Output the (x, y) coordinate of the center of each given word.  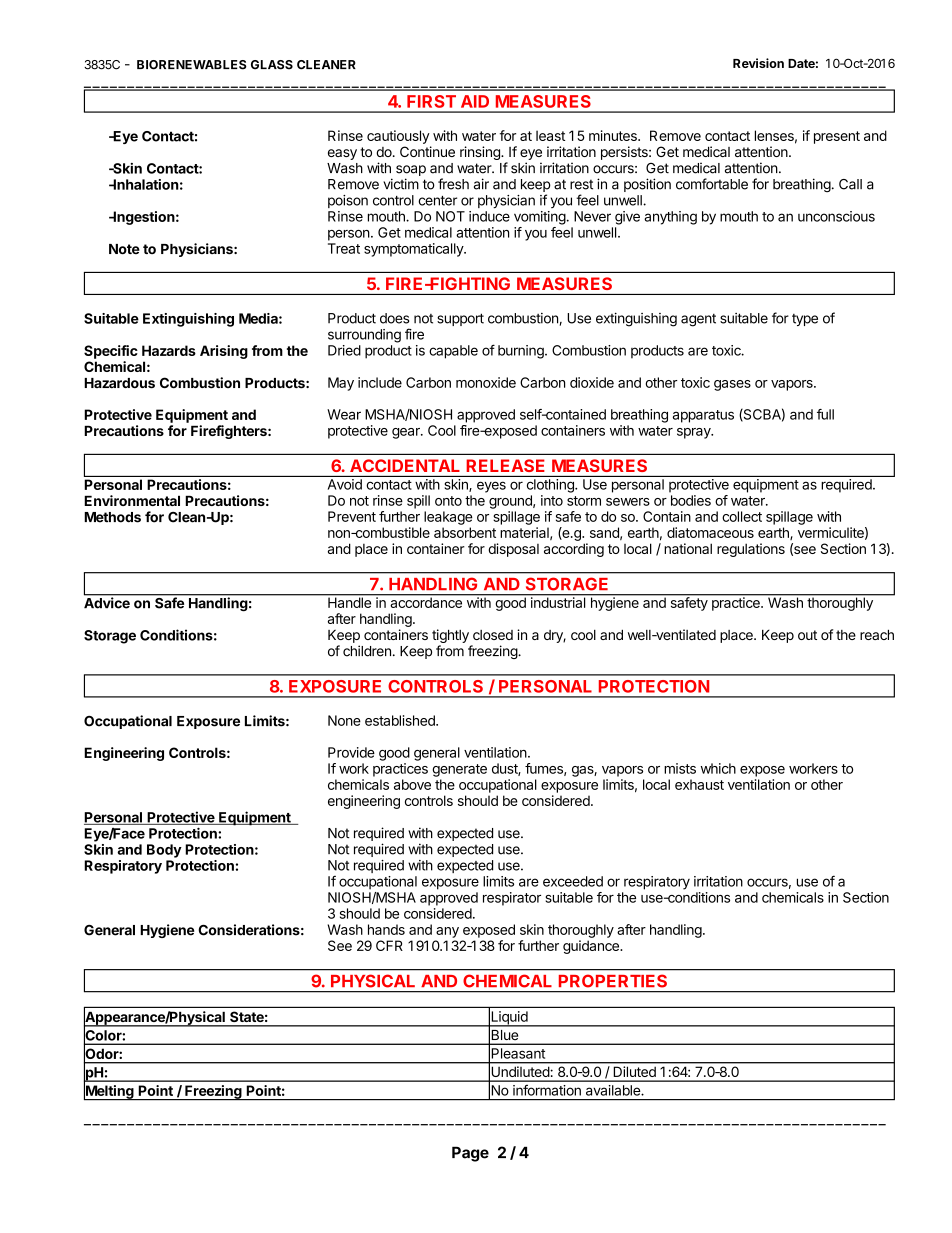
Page (470, 1154)
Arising (224, 352)
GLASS (272, 65)
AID (475, 101)
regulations (751, 550)
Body (164, 851)
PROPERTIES (613, 981)
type (805, 320)
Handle (349, 601)
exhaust (699, 784)
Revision (758, 63)
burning (522, 352)
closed (493, 635)
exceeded (573, 881)
